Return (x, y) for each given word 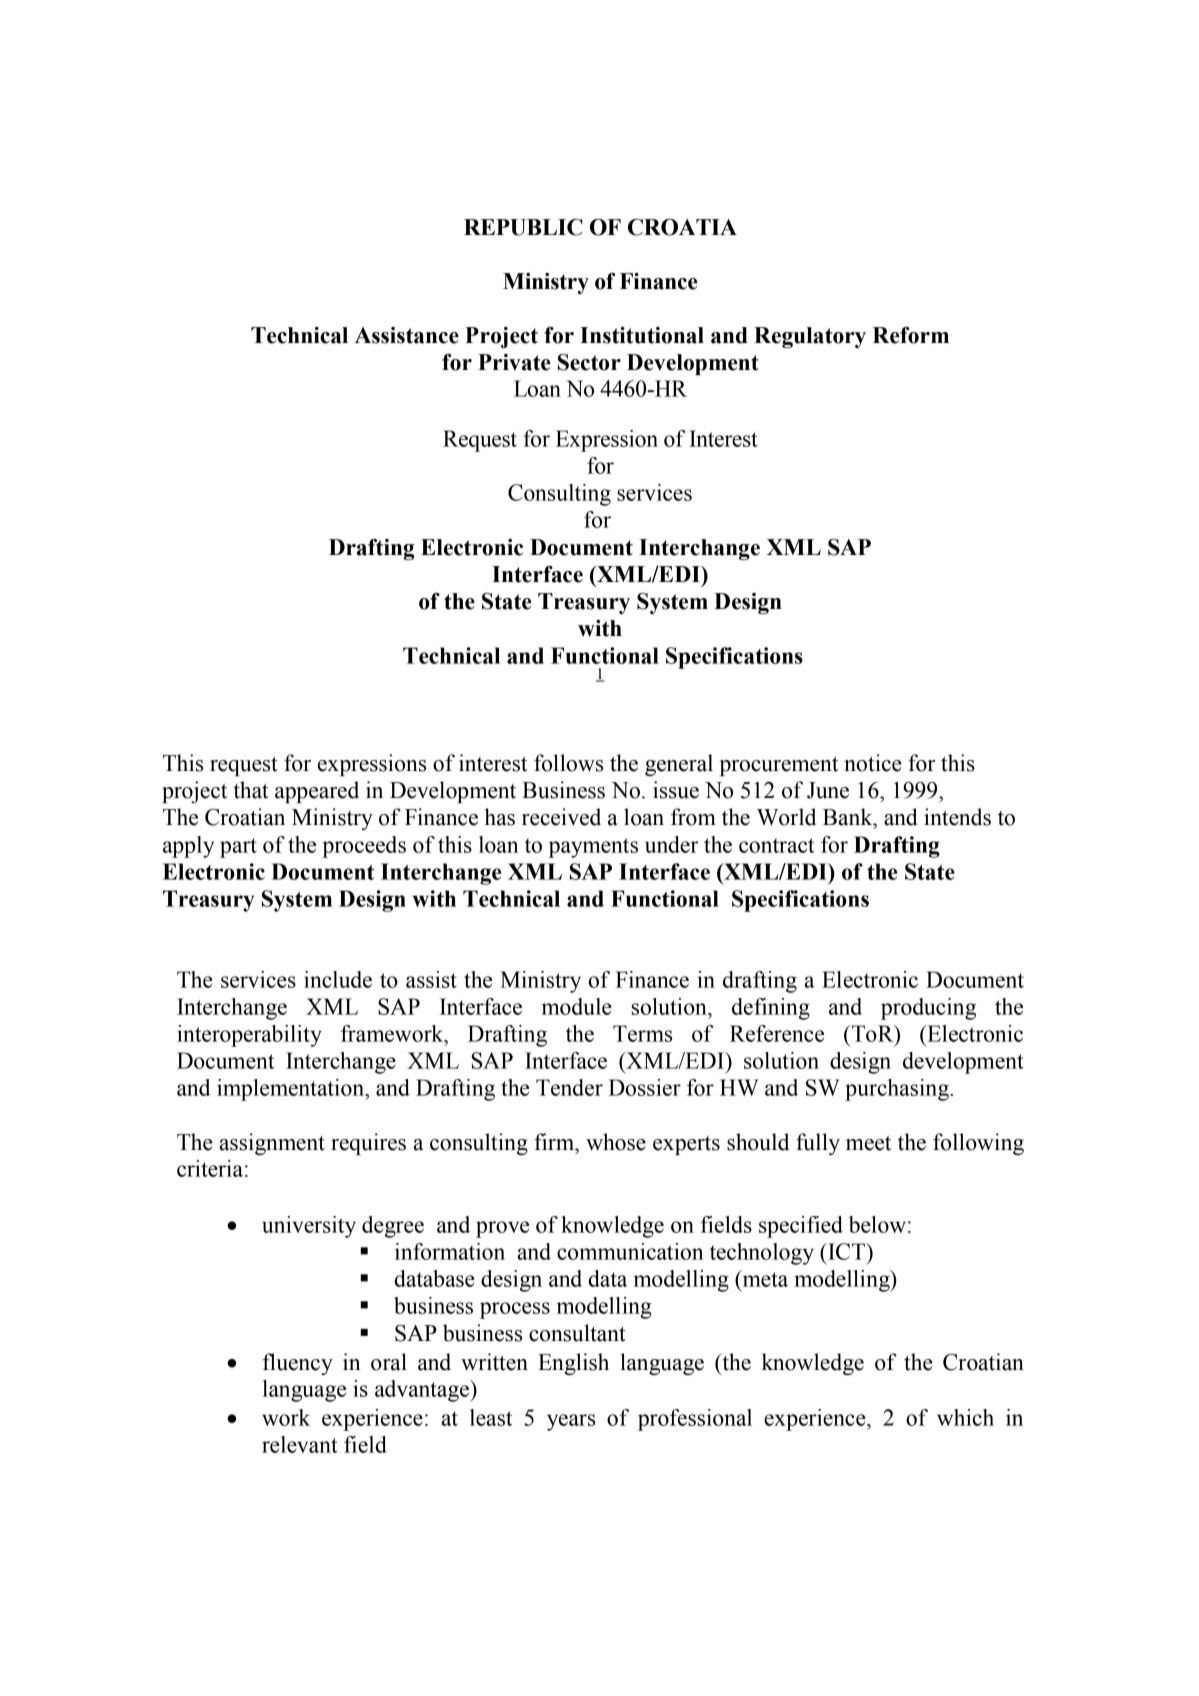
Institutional (642, 335)
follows (568, 763)
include (338, 979)
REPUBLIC (523, 227)
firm (555, 1142)
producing (928, 1009)
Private (514, 362)
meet (868, 1143)
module (577, 1006)
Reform (911, 335)
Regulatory (810, 337)
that (251, 790)
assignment (272, 1144)
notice (873, 763)
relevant (300, 1444)
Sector (589, 362)
